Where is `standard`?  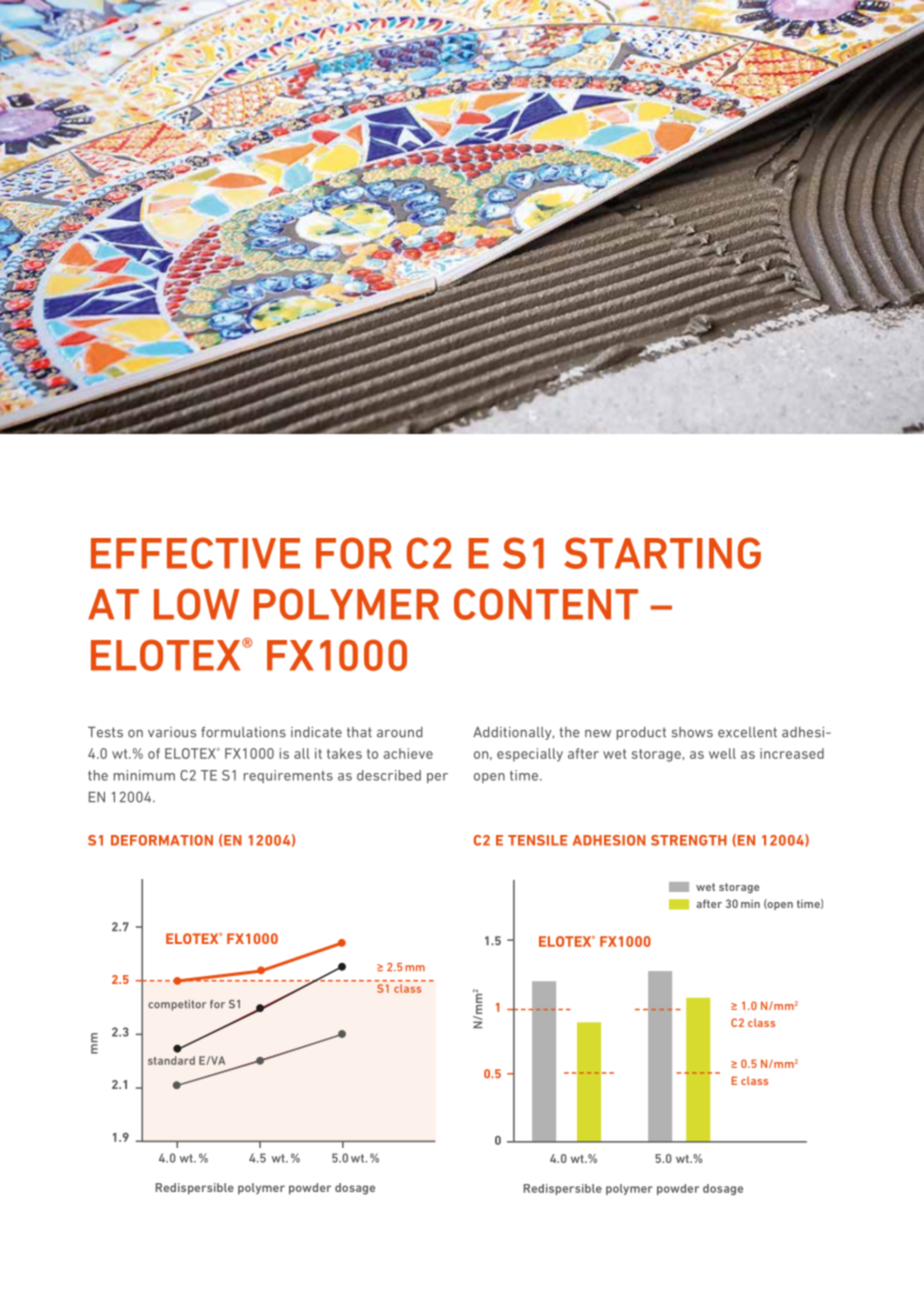
standard is located at coordinates (171, 1060).
